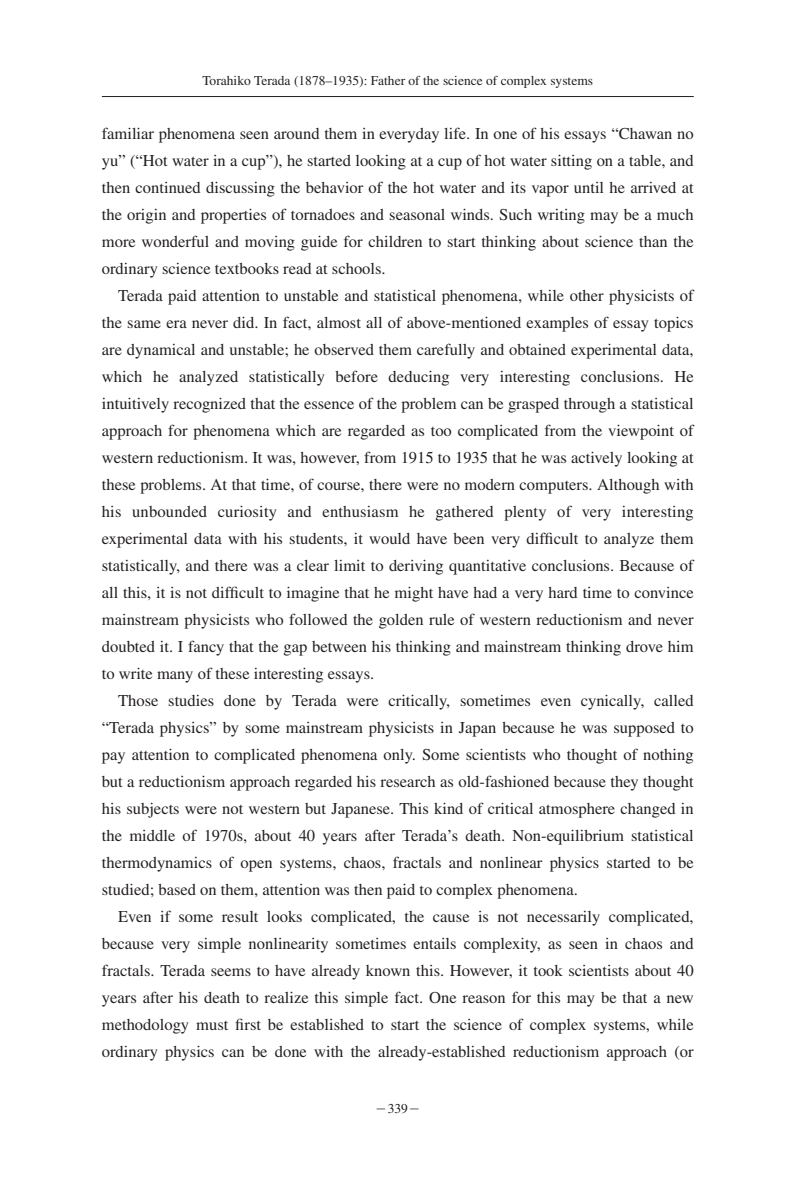  I want to click on sitting, so click(571, 162).
